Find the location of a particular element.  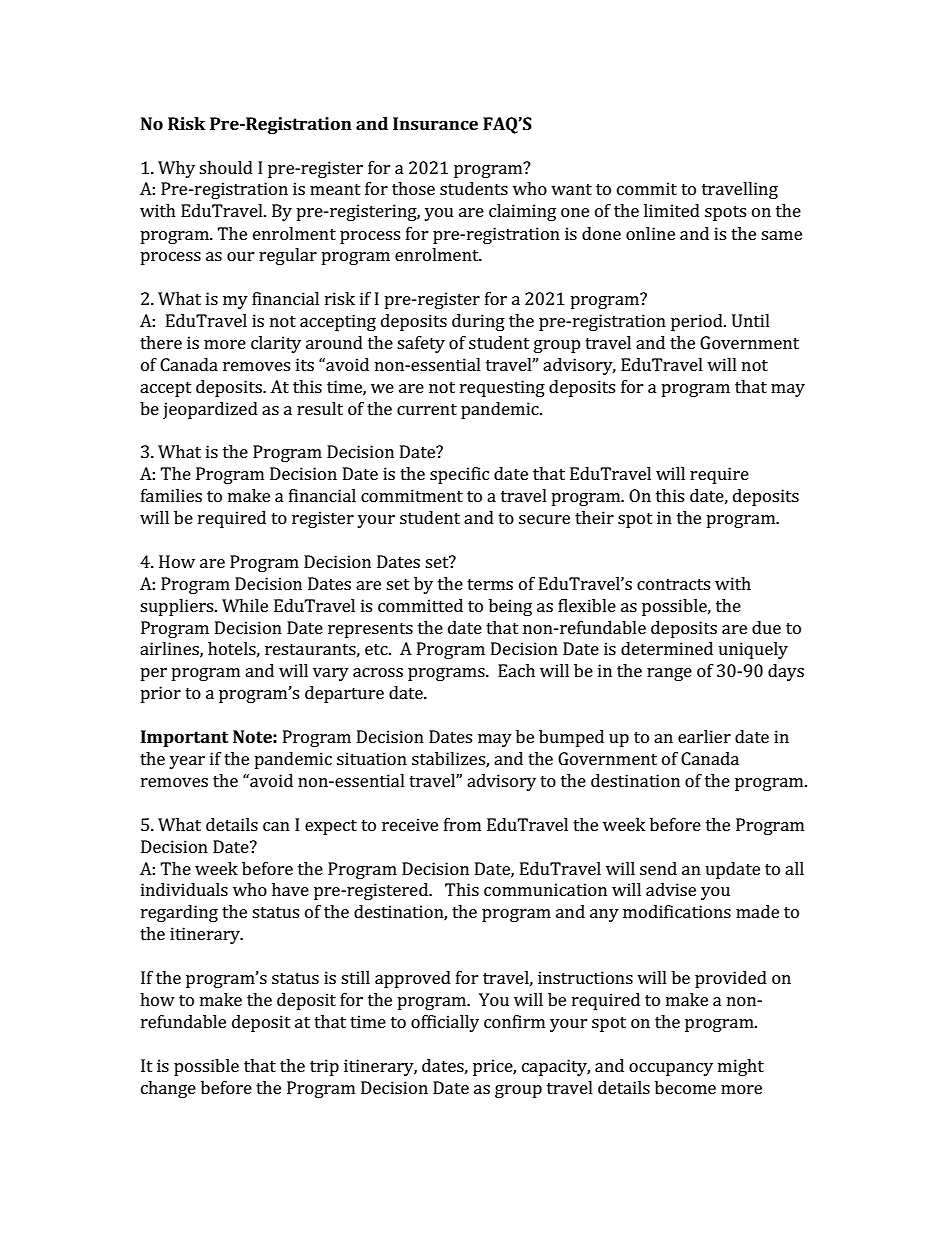

from is located at coordinates (462, 824).
